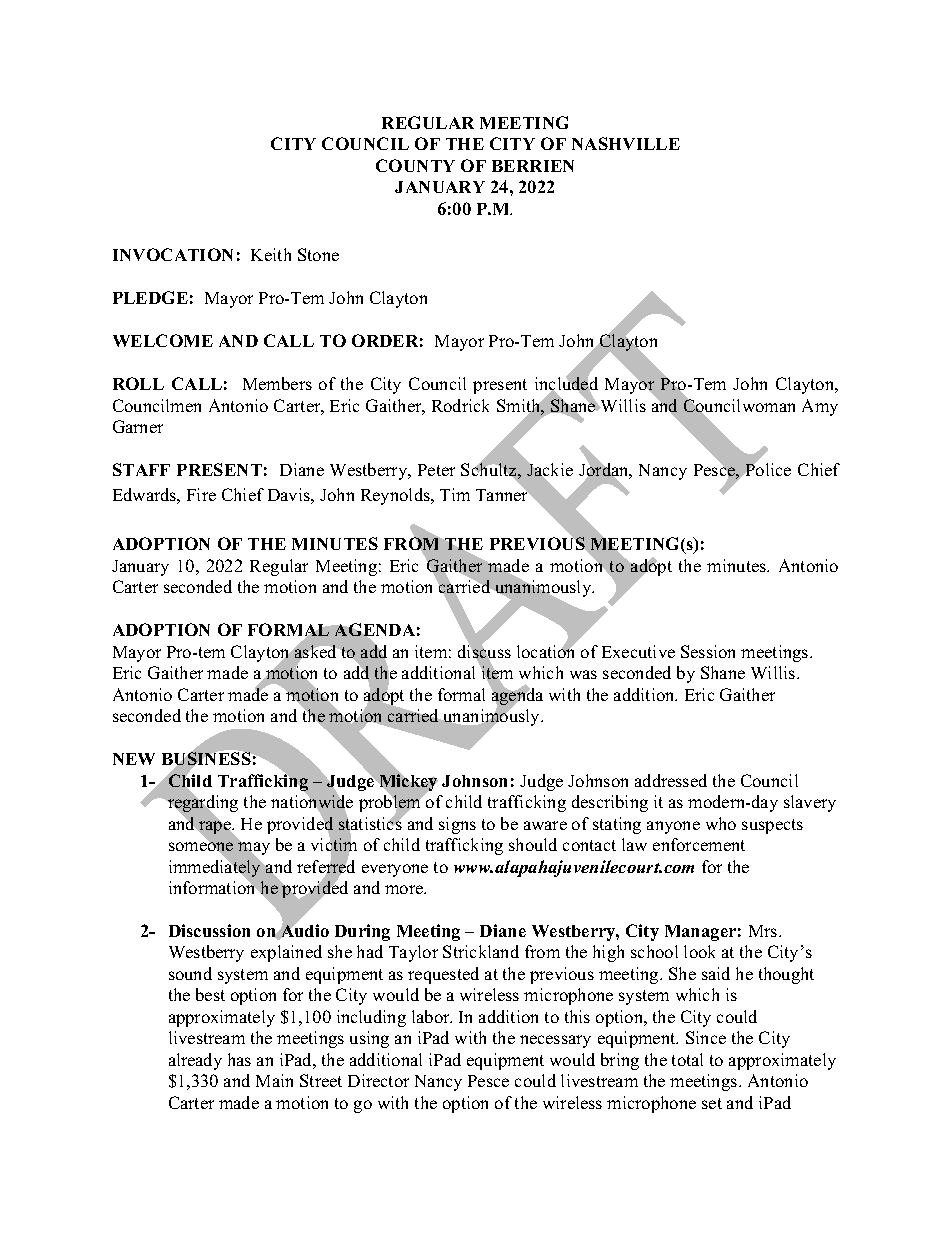  What do you see at coordinates (457, 825) in the screenshot?
I see `signs` at bounding box center [457, 825].
